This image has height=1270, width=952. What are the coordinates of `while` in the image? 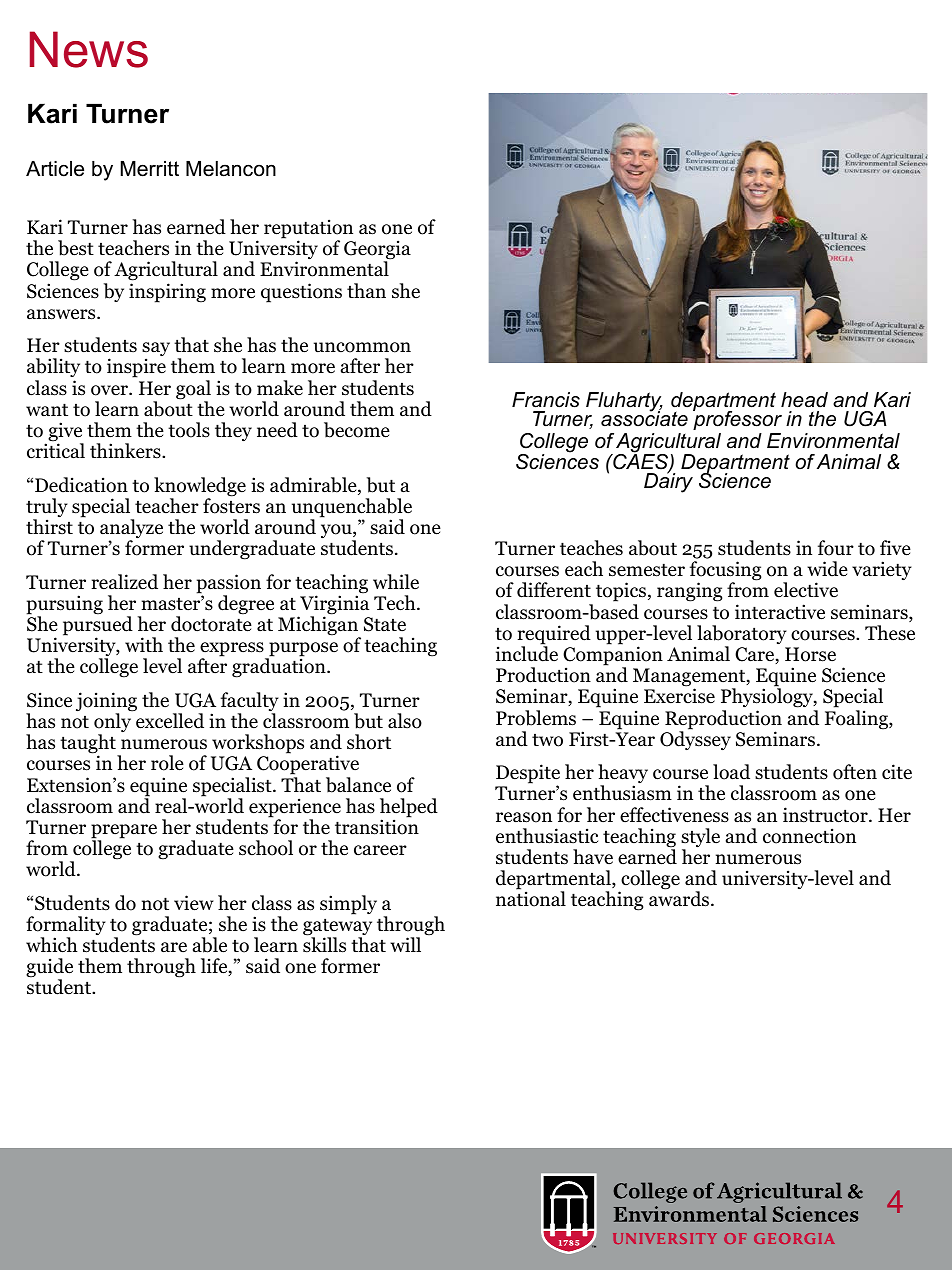 It's located at (396, 581).
